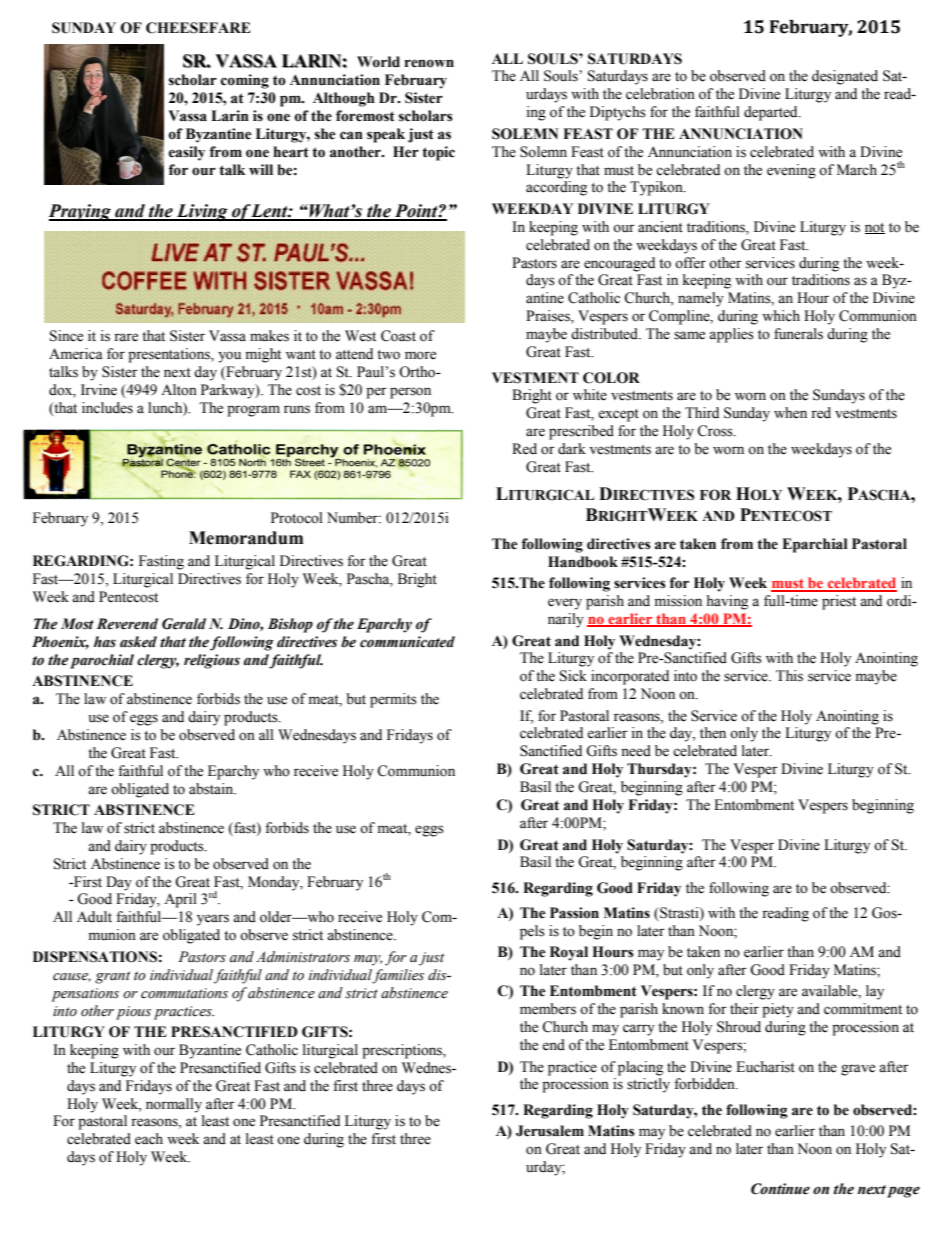  Describe the element at coordinates (903, 1192) in the image. I see `page` at that location.
